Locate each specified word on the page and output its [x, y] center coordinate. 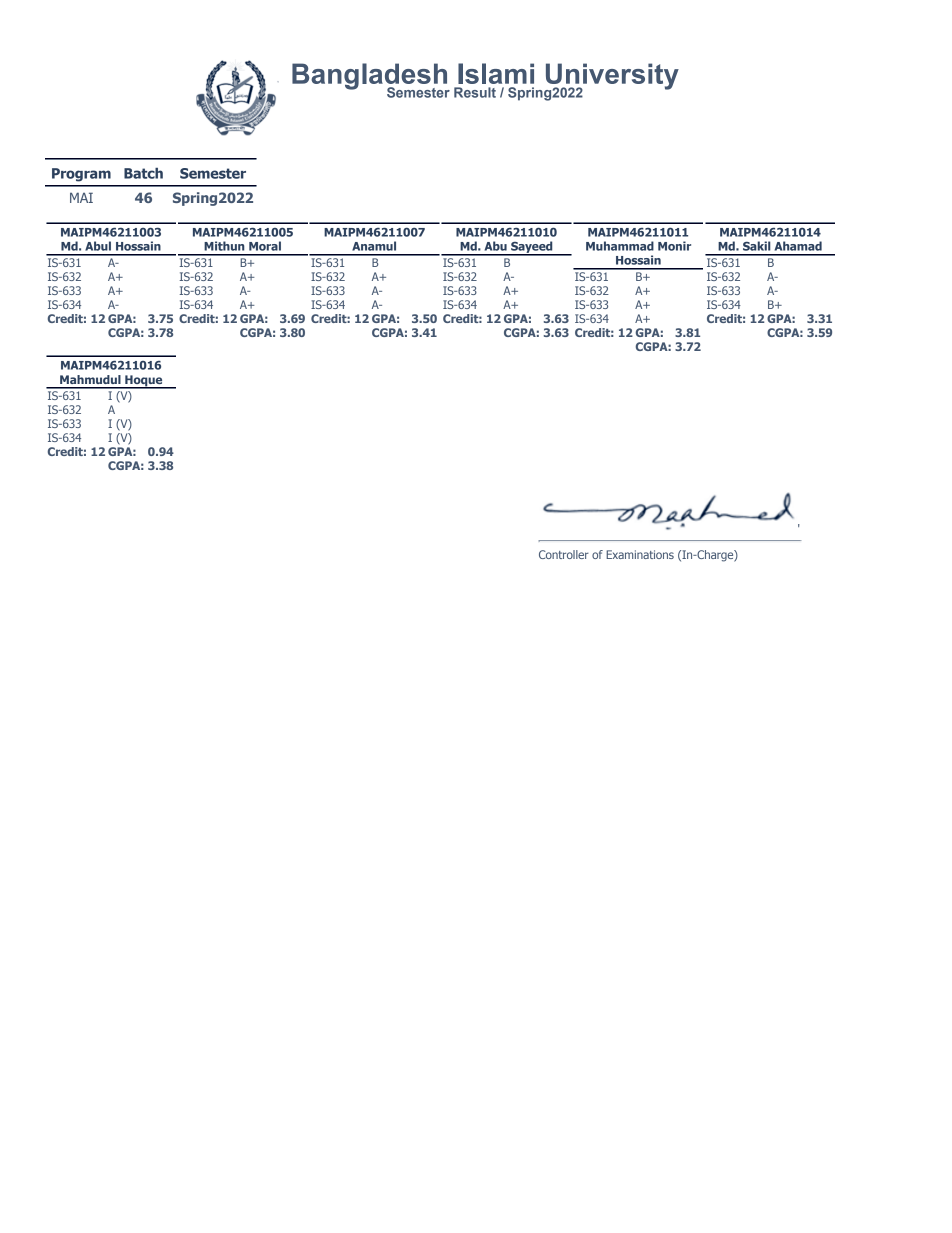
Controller [564, 554]
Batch [143, 173]
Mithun [224, 246]
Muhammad [620, 246]
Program [81, 175]
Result [475, 92]
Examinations [640, 554]
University [611, 77]
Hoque [144, 382]
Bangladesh [371, 77]
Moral [265, 246]
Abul [98, 246]
